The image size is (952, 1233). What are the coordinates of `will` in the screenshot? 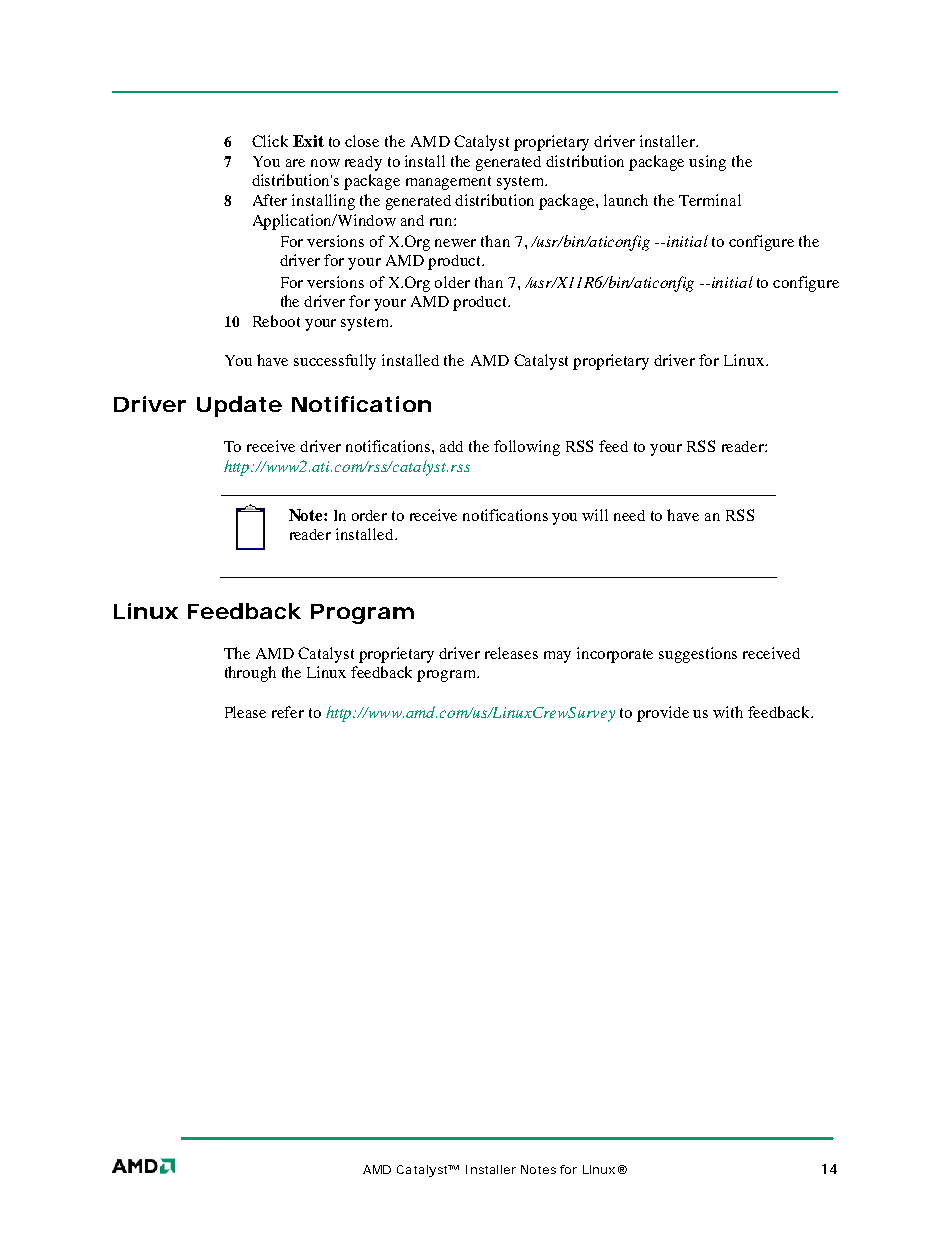 It's located at (595, 515).
